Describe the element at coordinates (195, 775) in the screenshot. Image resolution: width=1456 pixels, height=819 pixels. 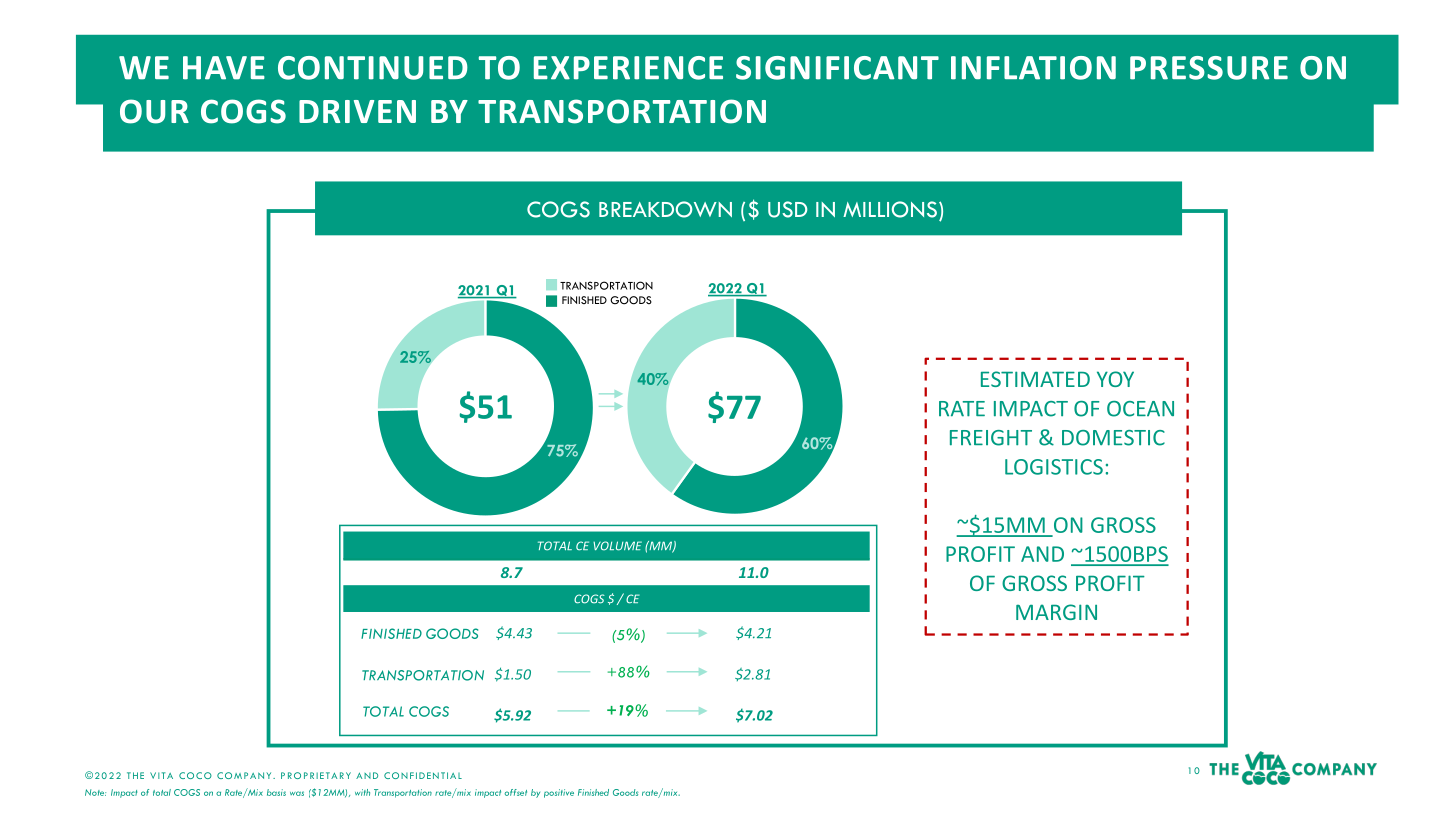
I see `COCO` at that location.
